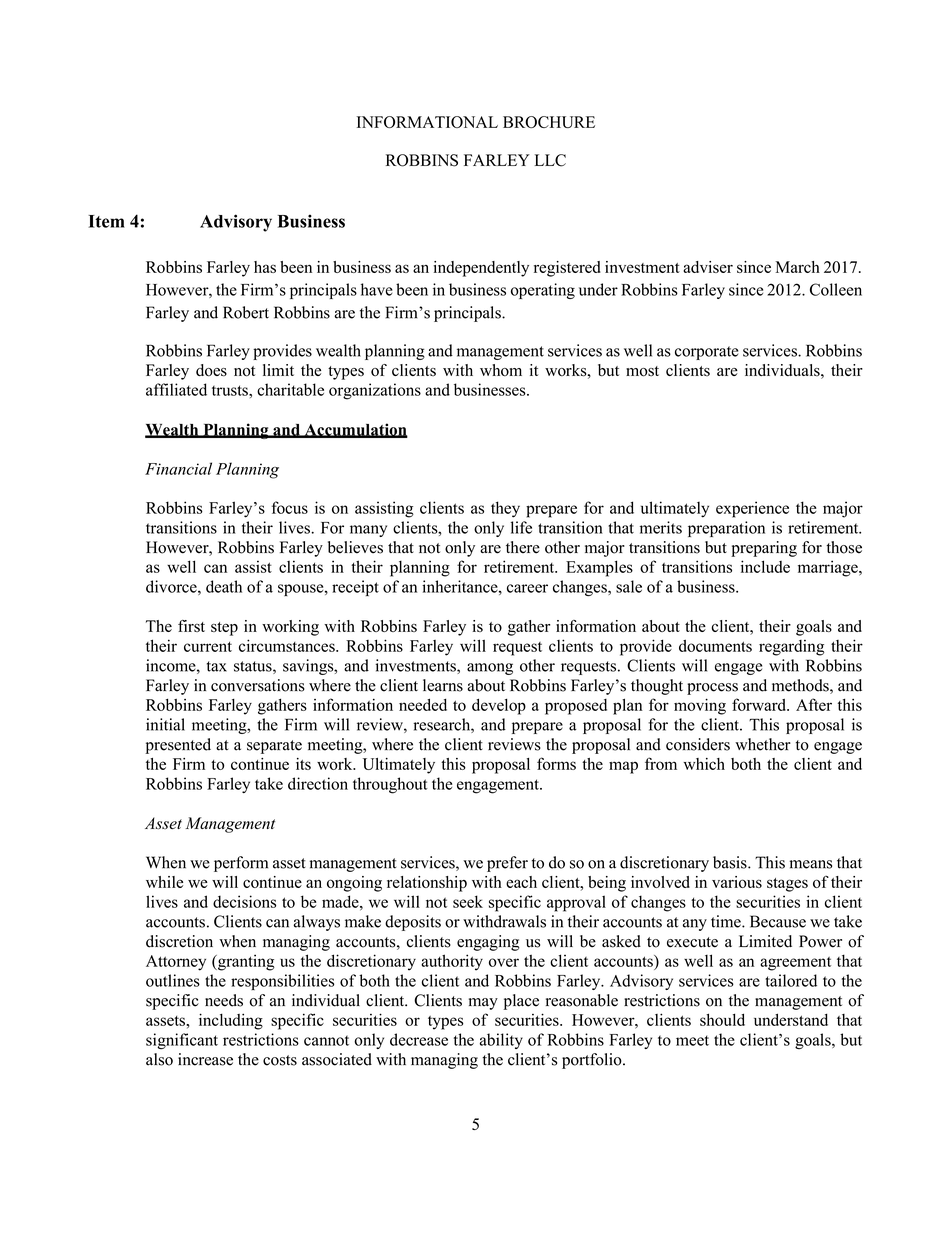  Describe the element at coordinates (763, 744) in the image. I see `whether` at that location.
